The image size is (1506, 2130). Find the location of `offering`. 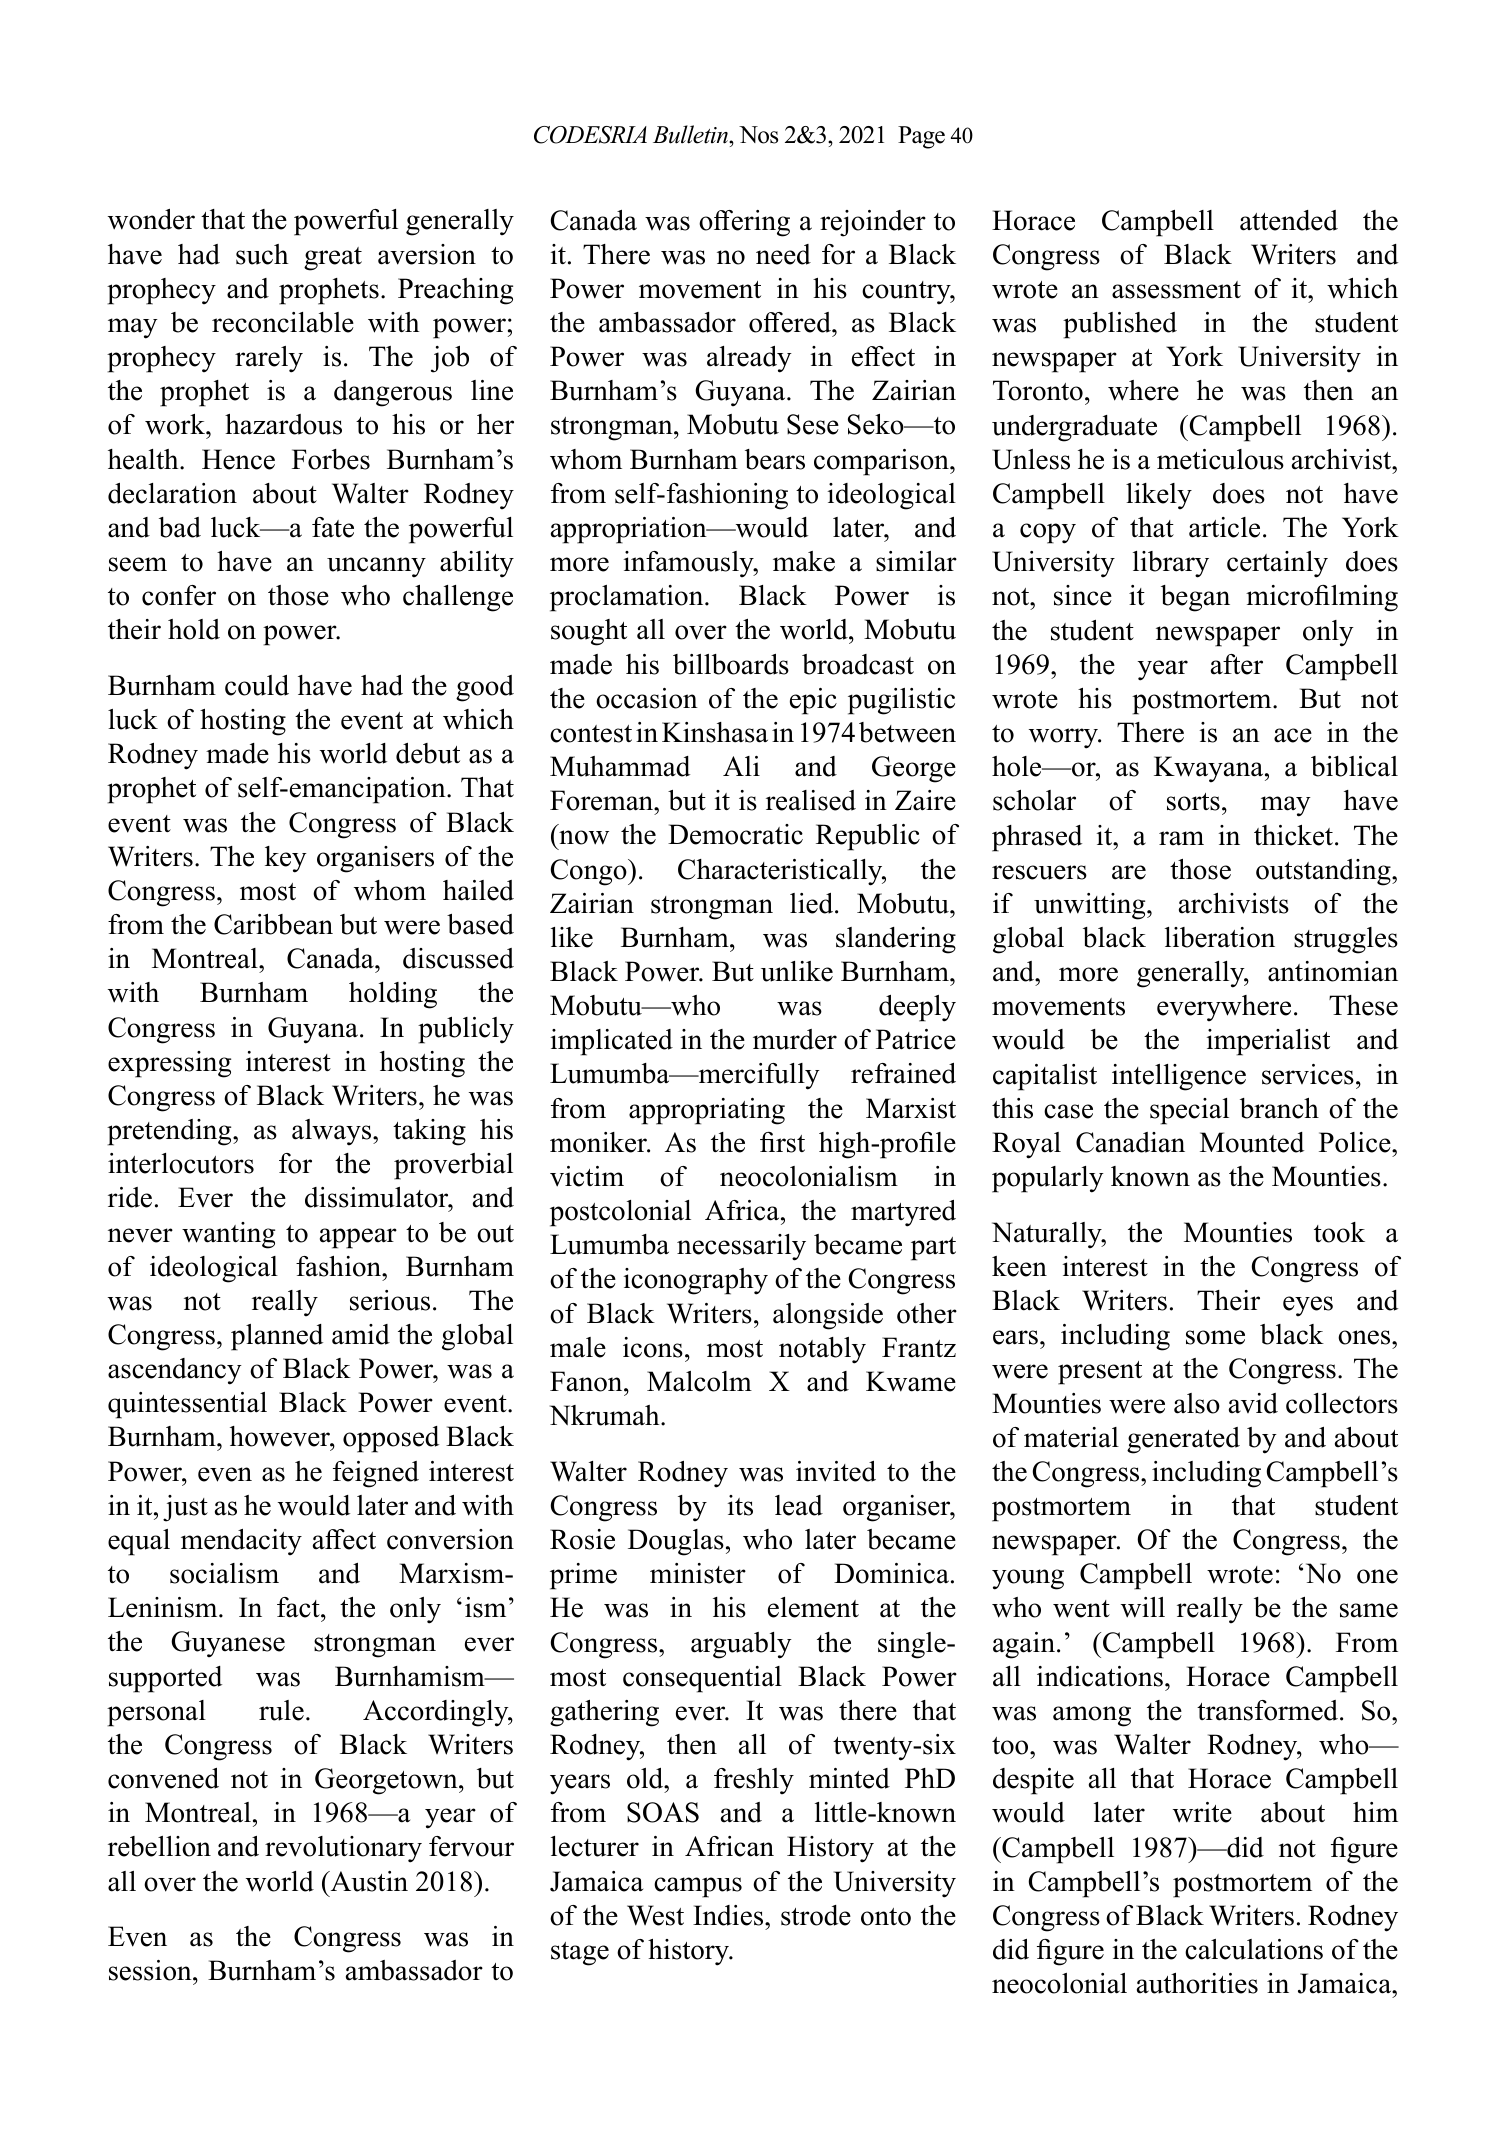

offering is located at coordinates (744, 223).
